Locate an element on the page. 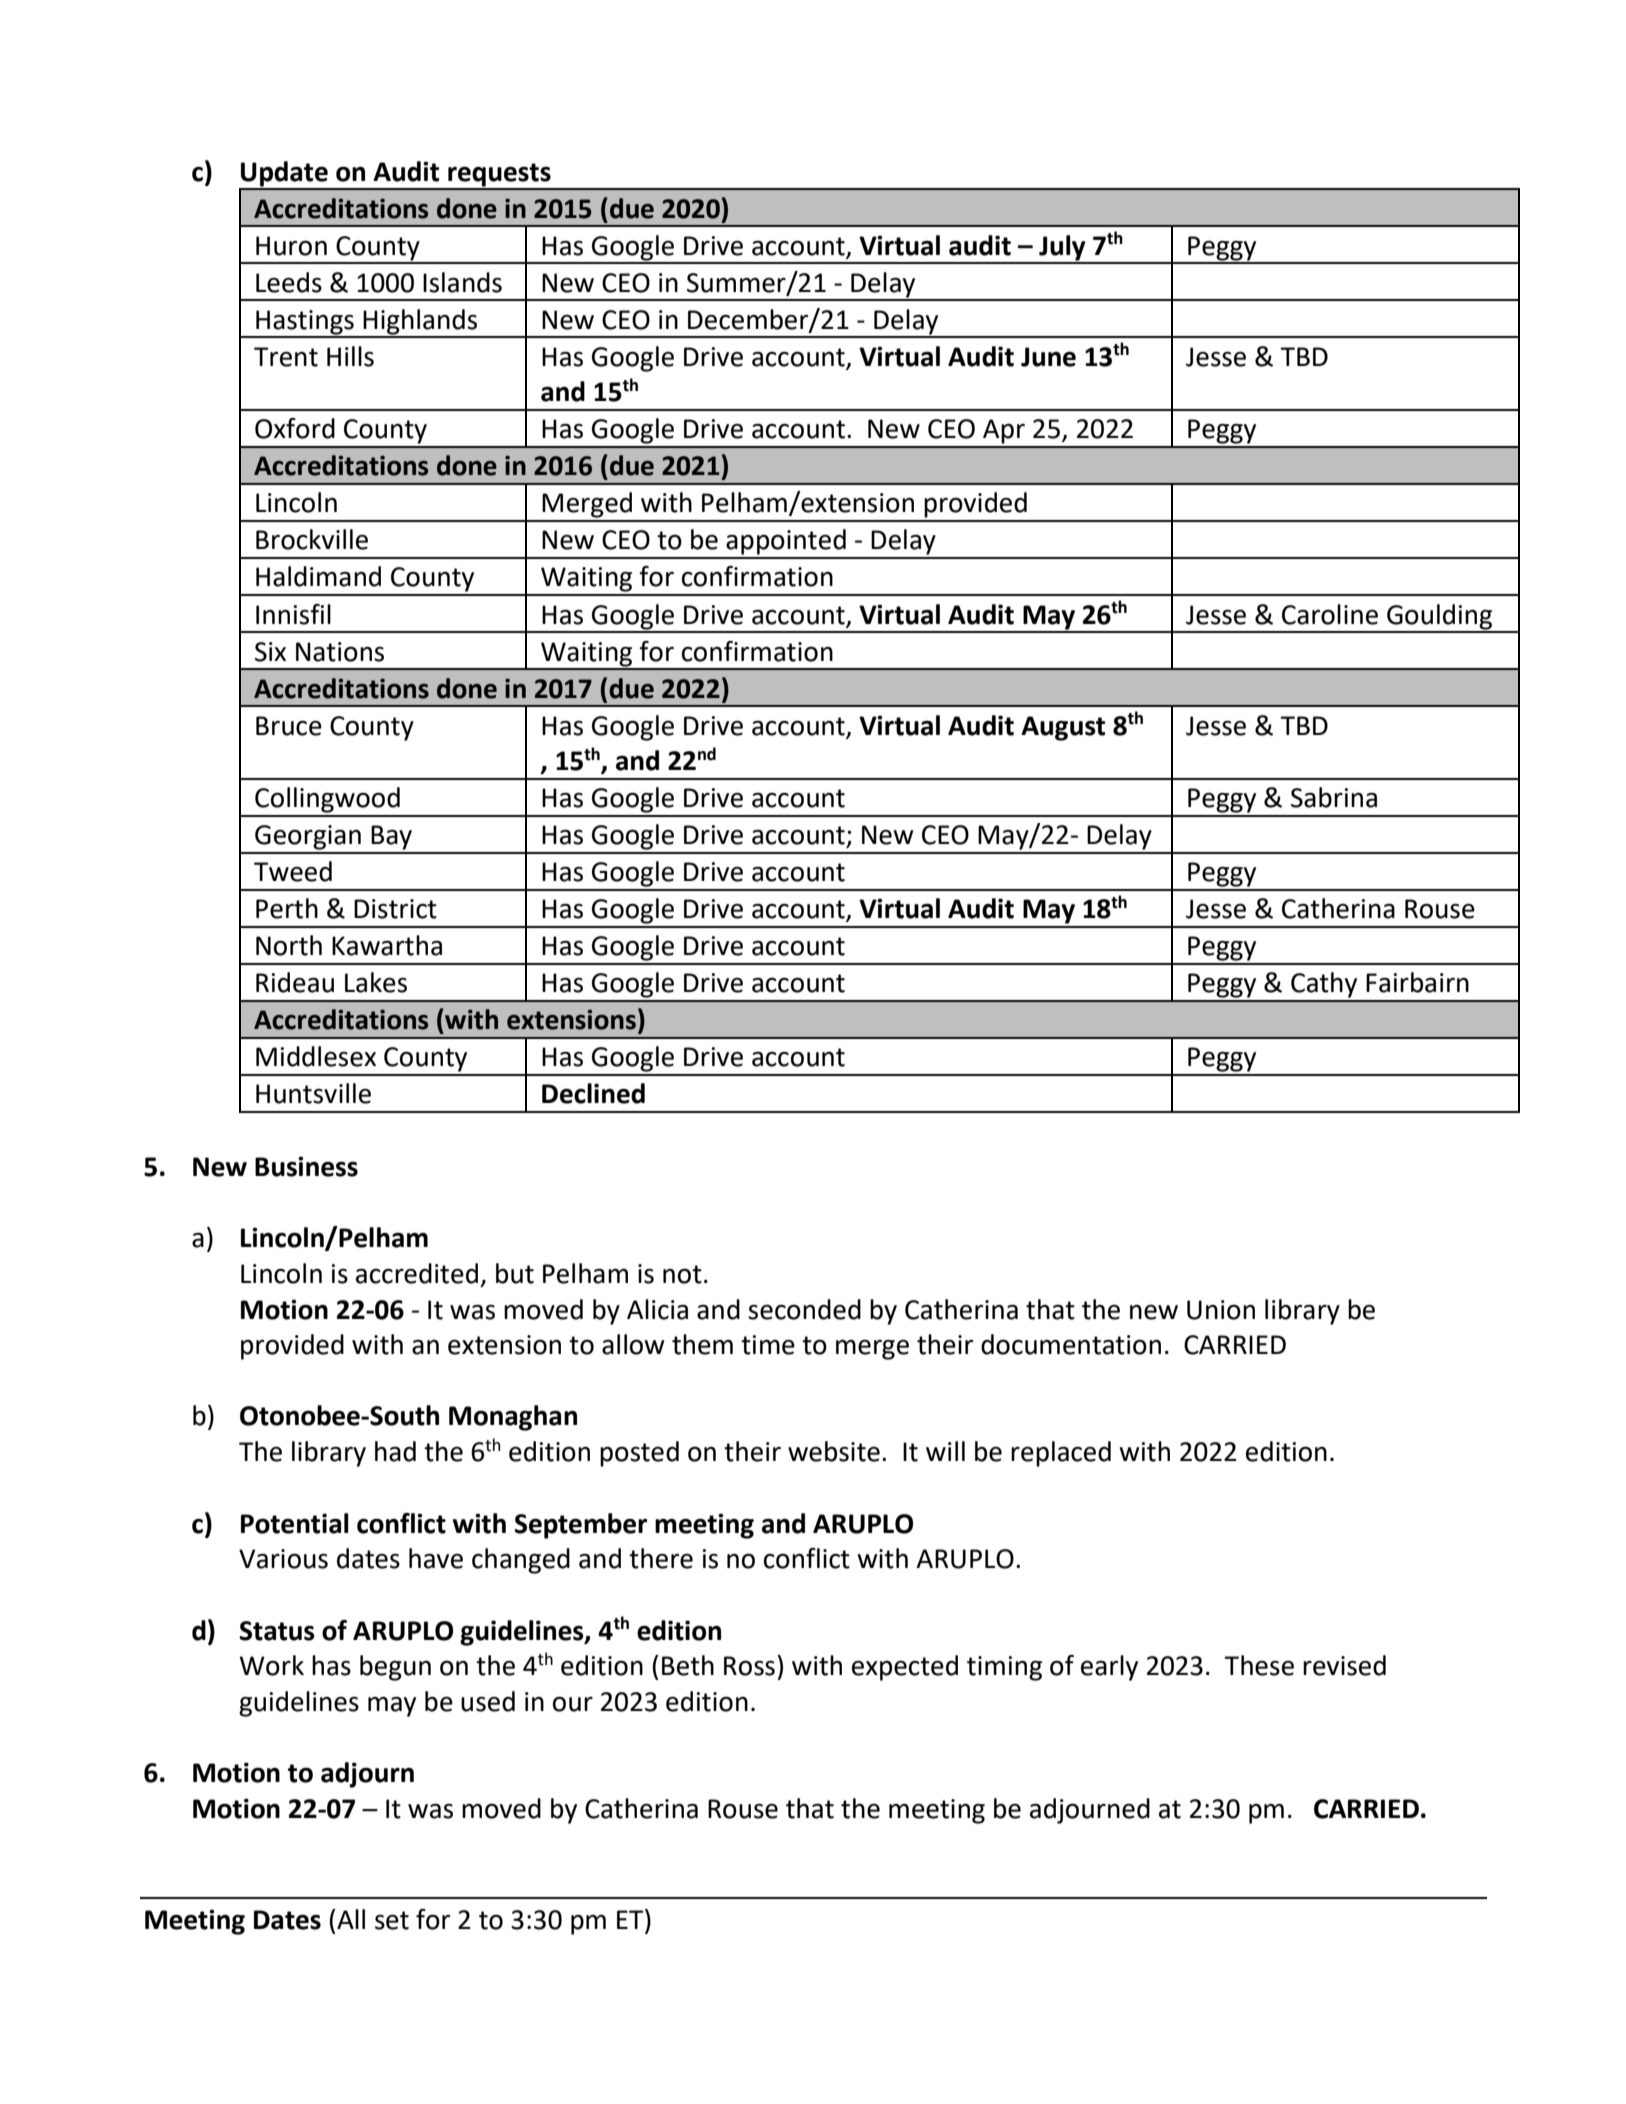  Islands is located at coordinates (462, 282).
